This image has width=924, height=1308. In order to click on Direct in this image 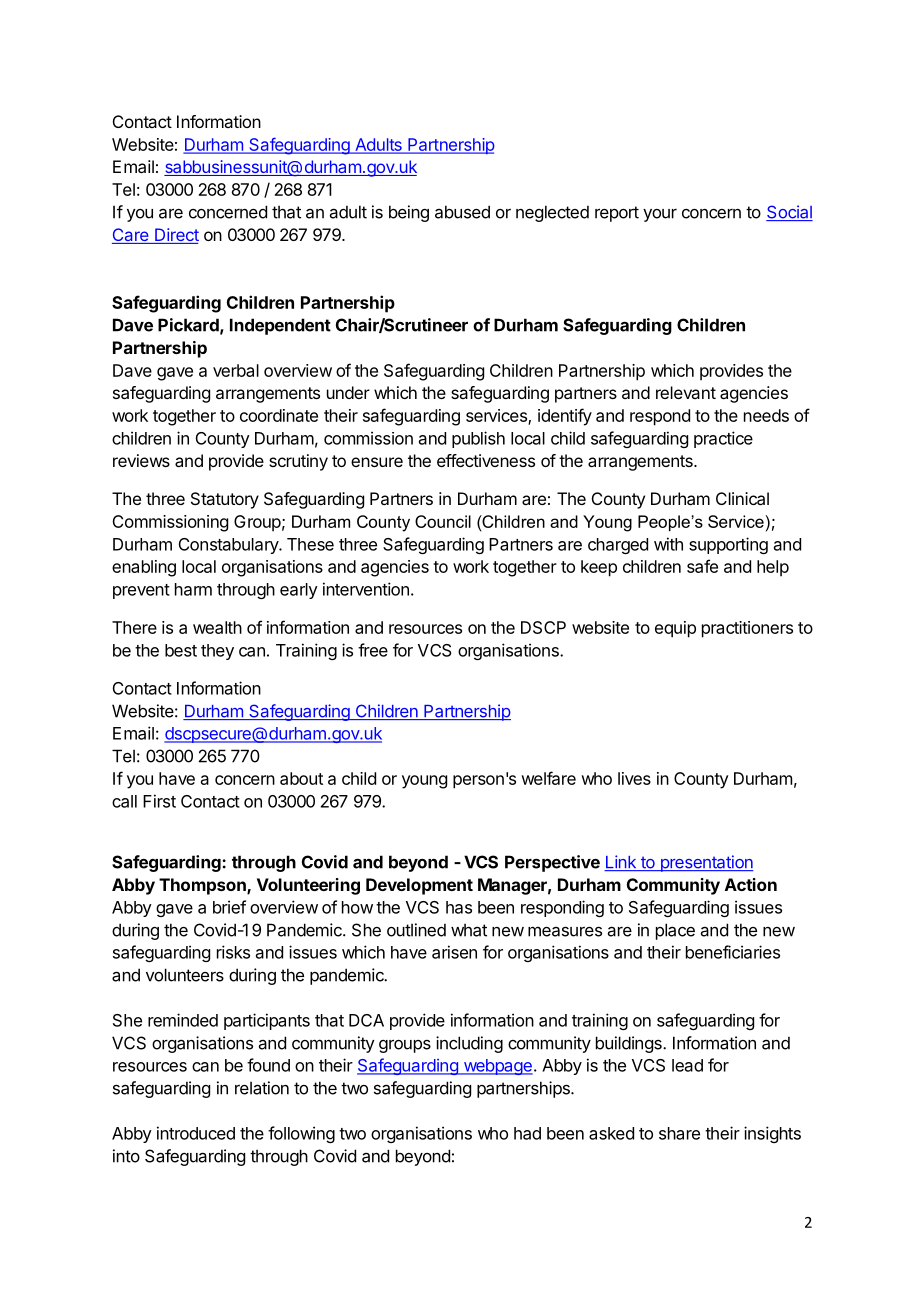, I will do `click(176, 236)`.
